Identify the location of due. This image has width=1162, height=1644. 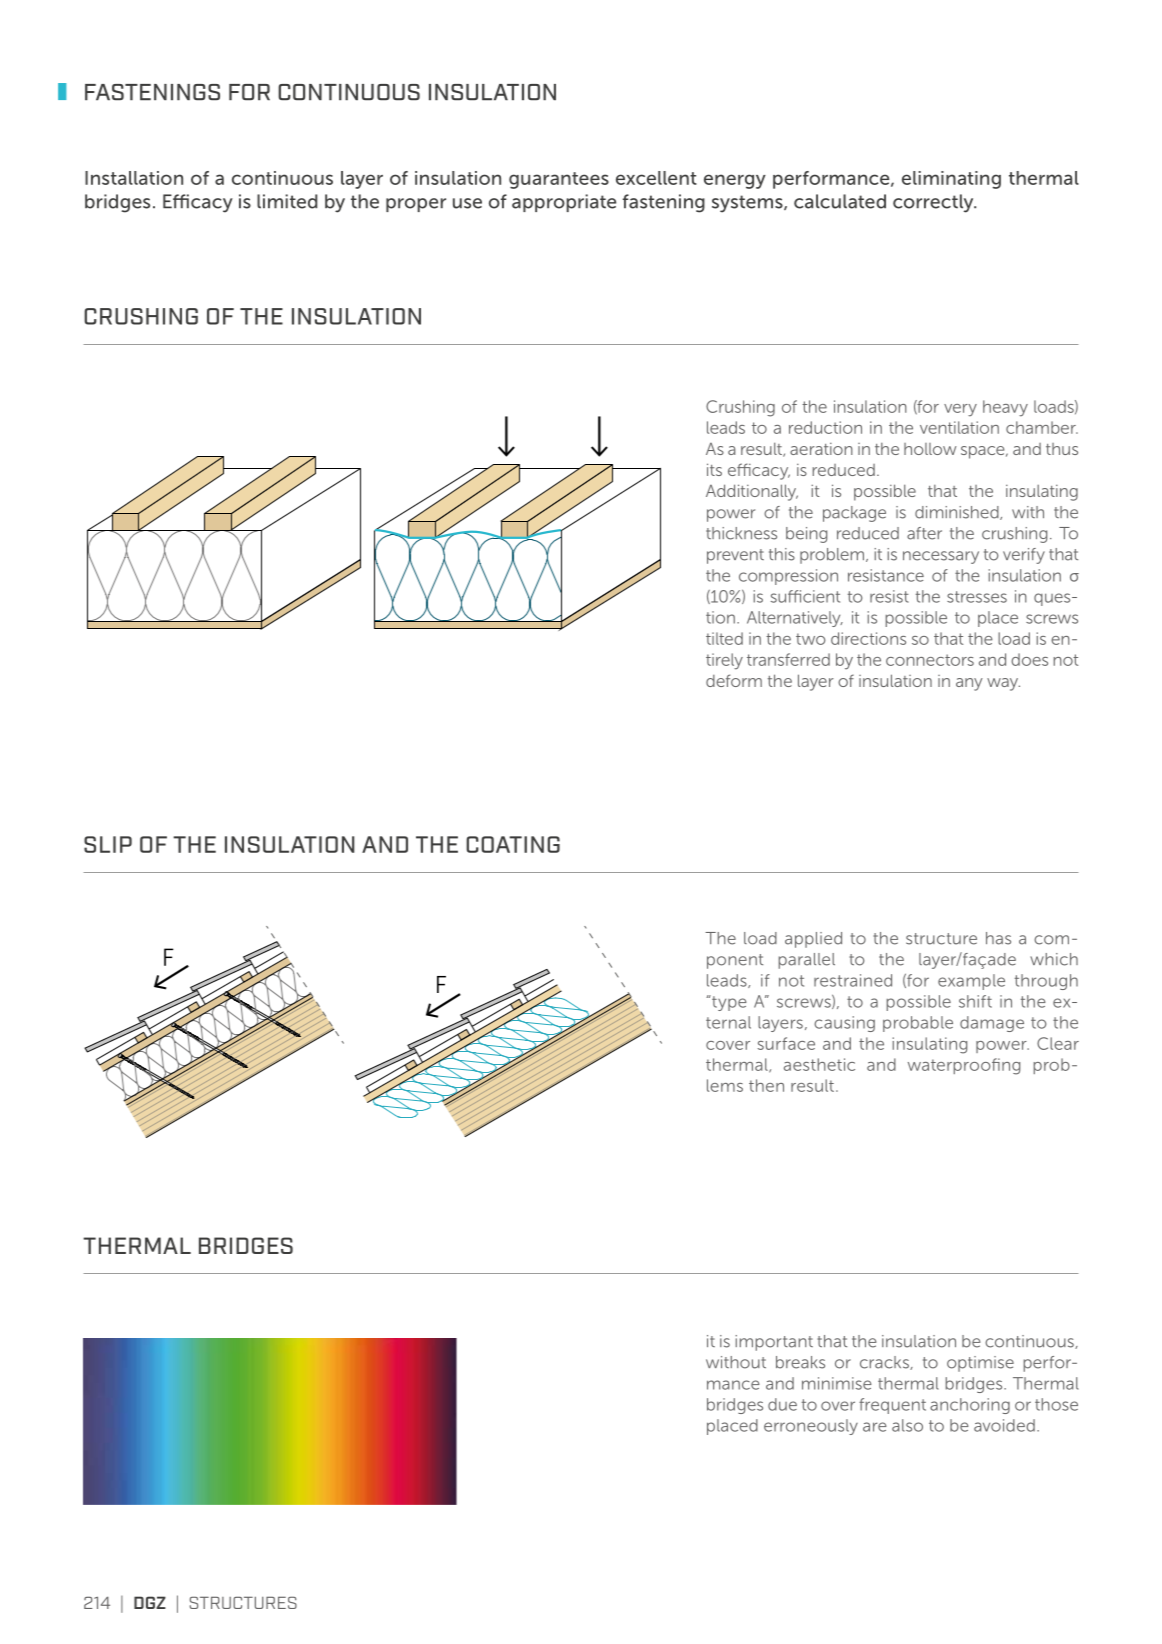
(782, 1404).
